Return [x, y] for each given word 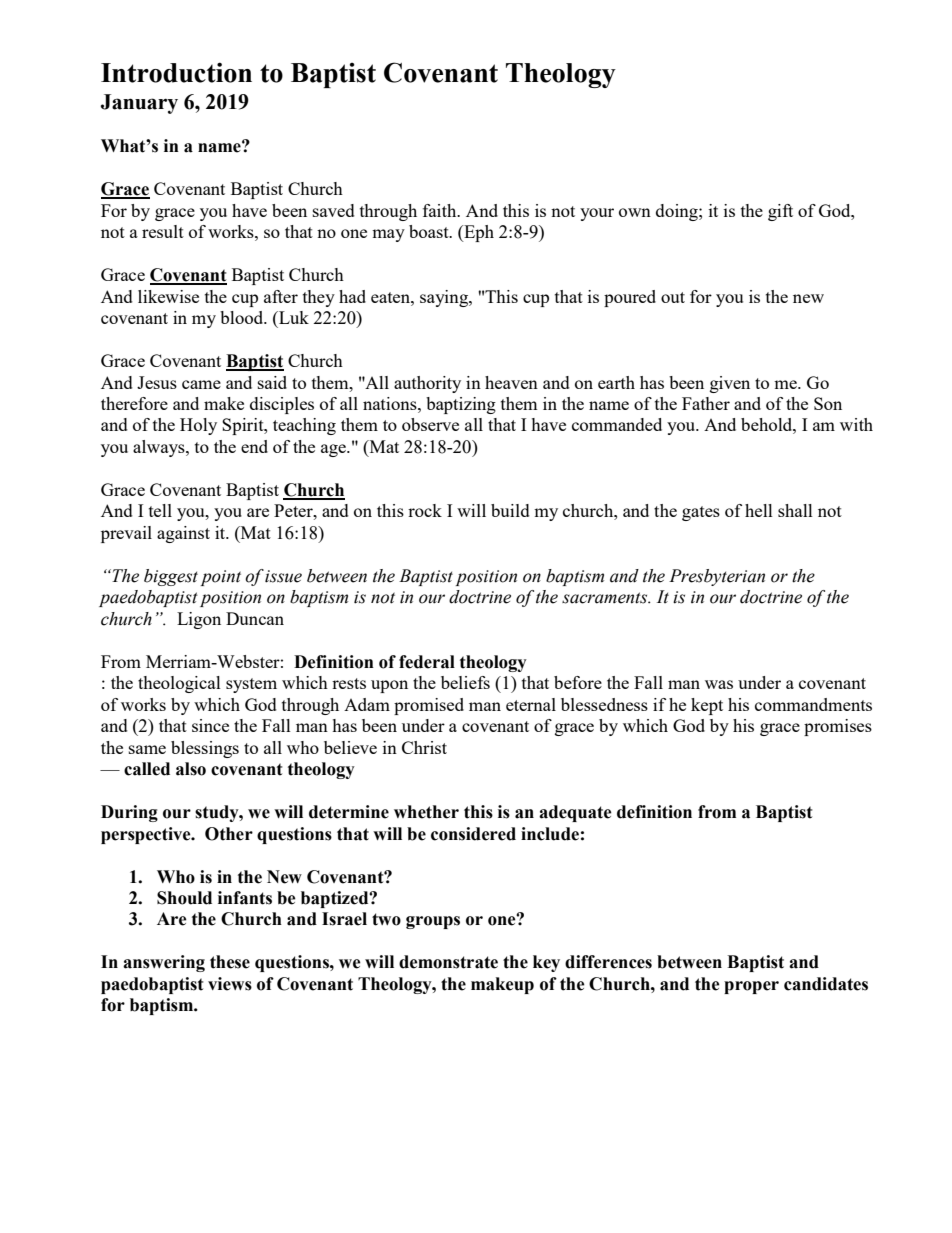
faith [441, 210]
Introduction [176, 72]
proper [751, 987]
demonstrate [448, 962]
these [230, 962]
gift [780, 212]
